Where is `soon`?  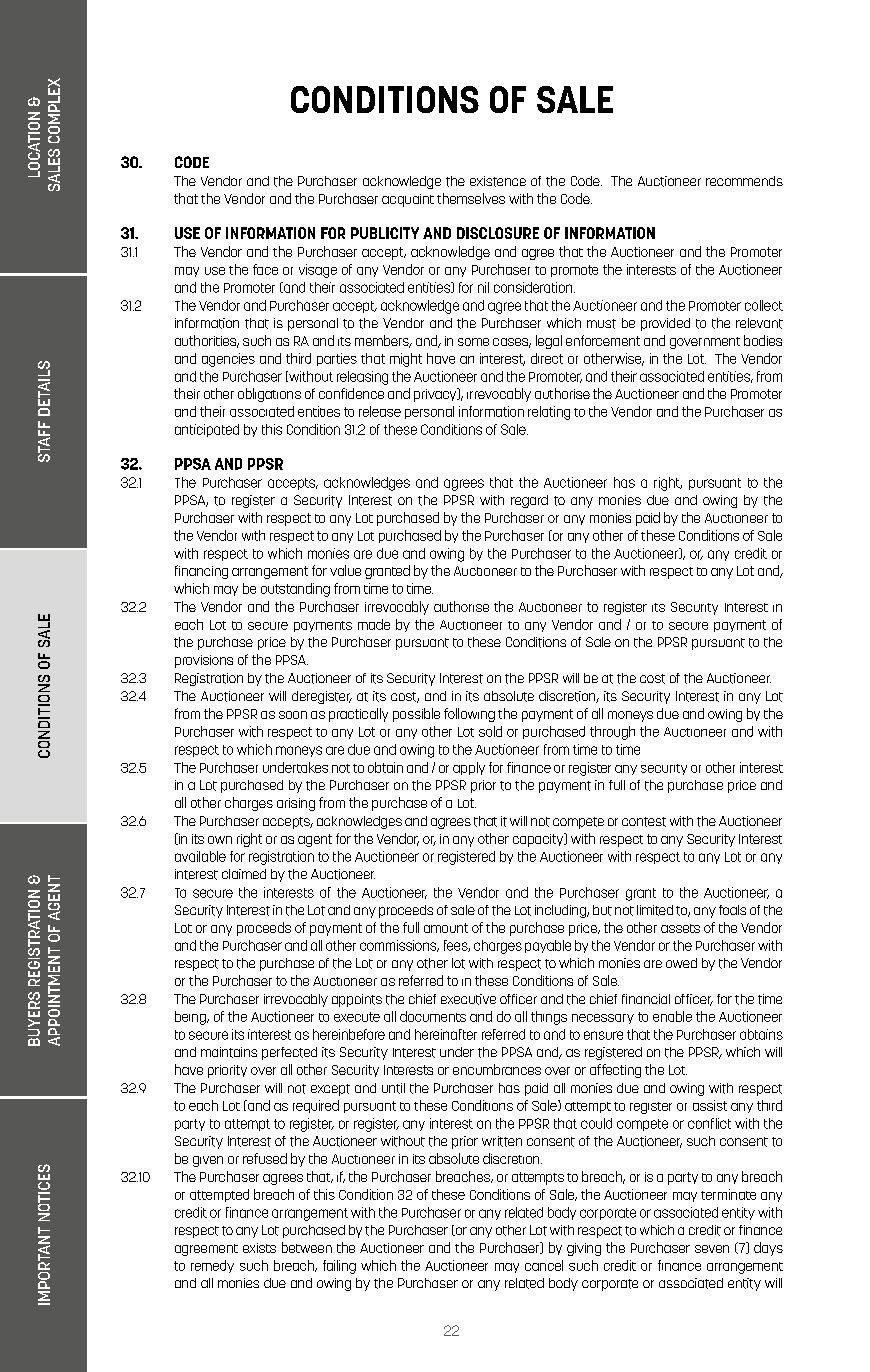 soon is located at coordinates (293, 715).
